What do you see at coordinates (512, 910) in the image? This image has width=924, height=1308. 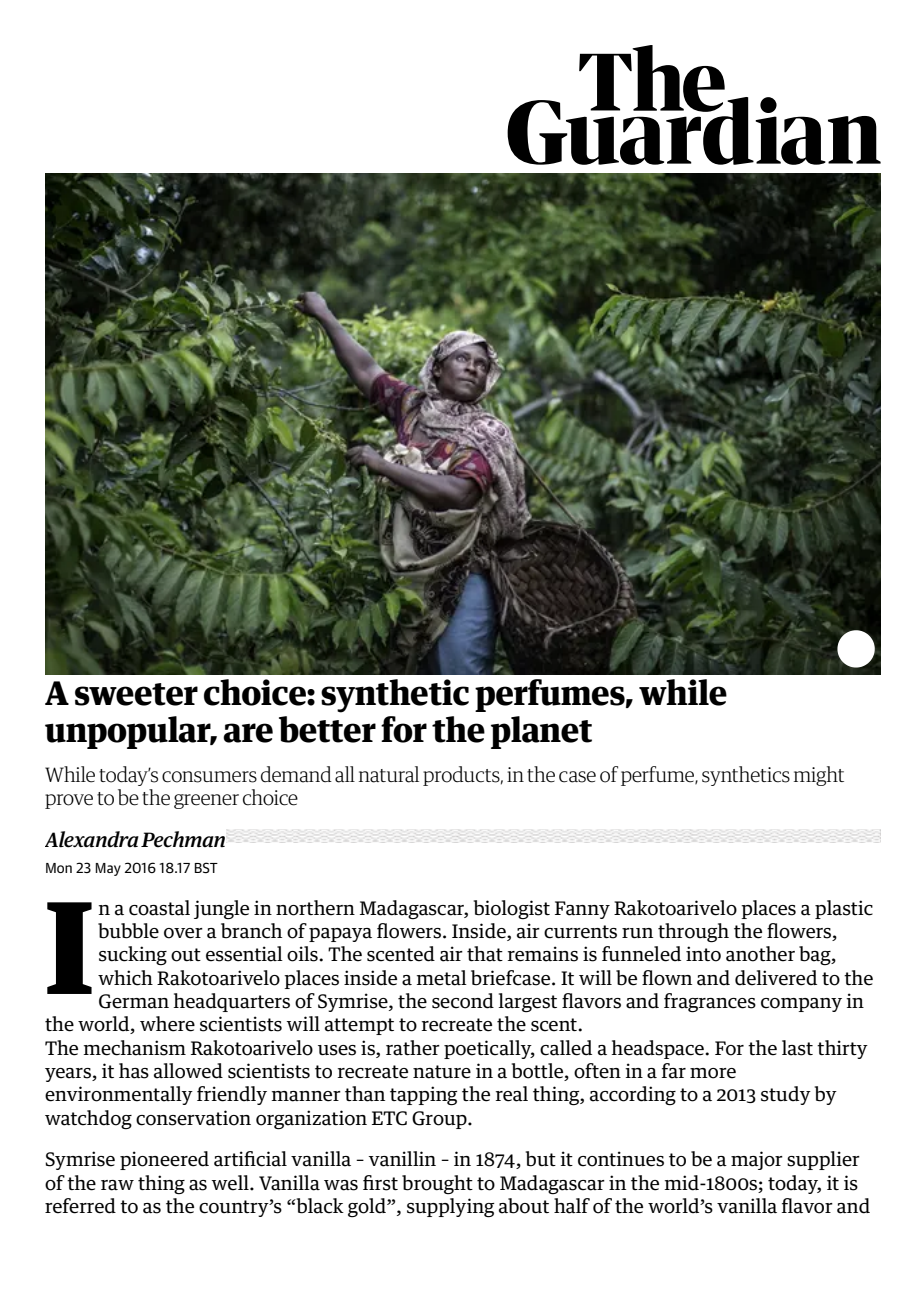 I see `biologist` at bounding box center [512, 910].
